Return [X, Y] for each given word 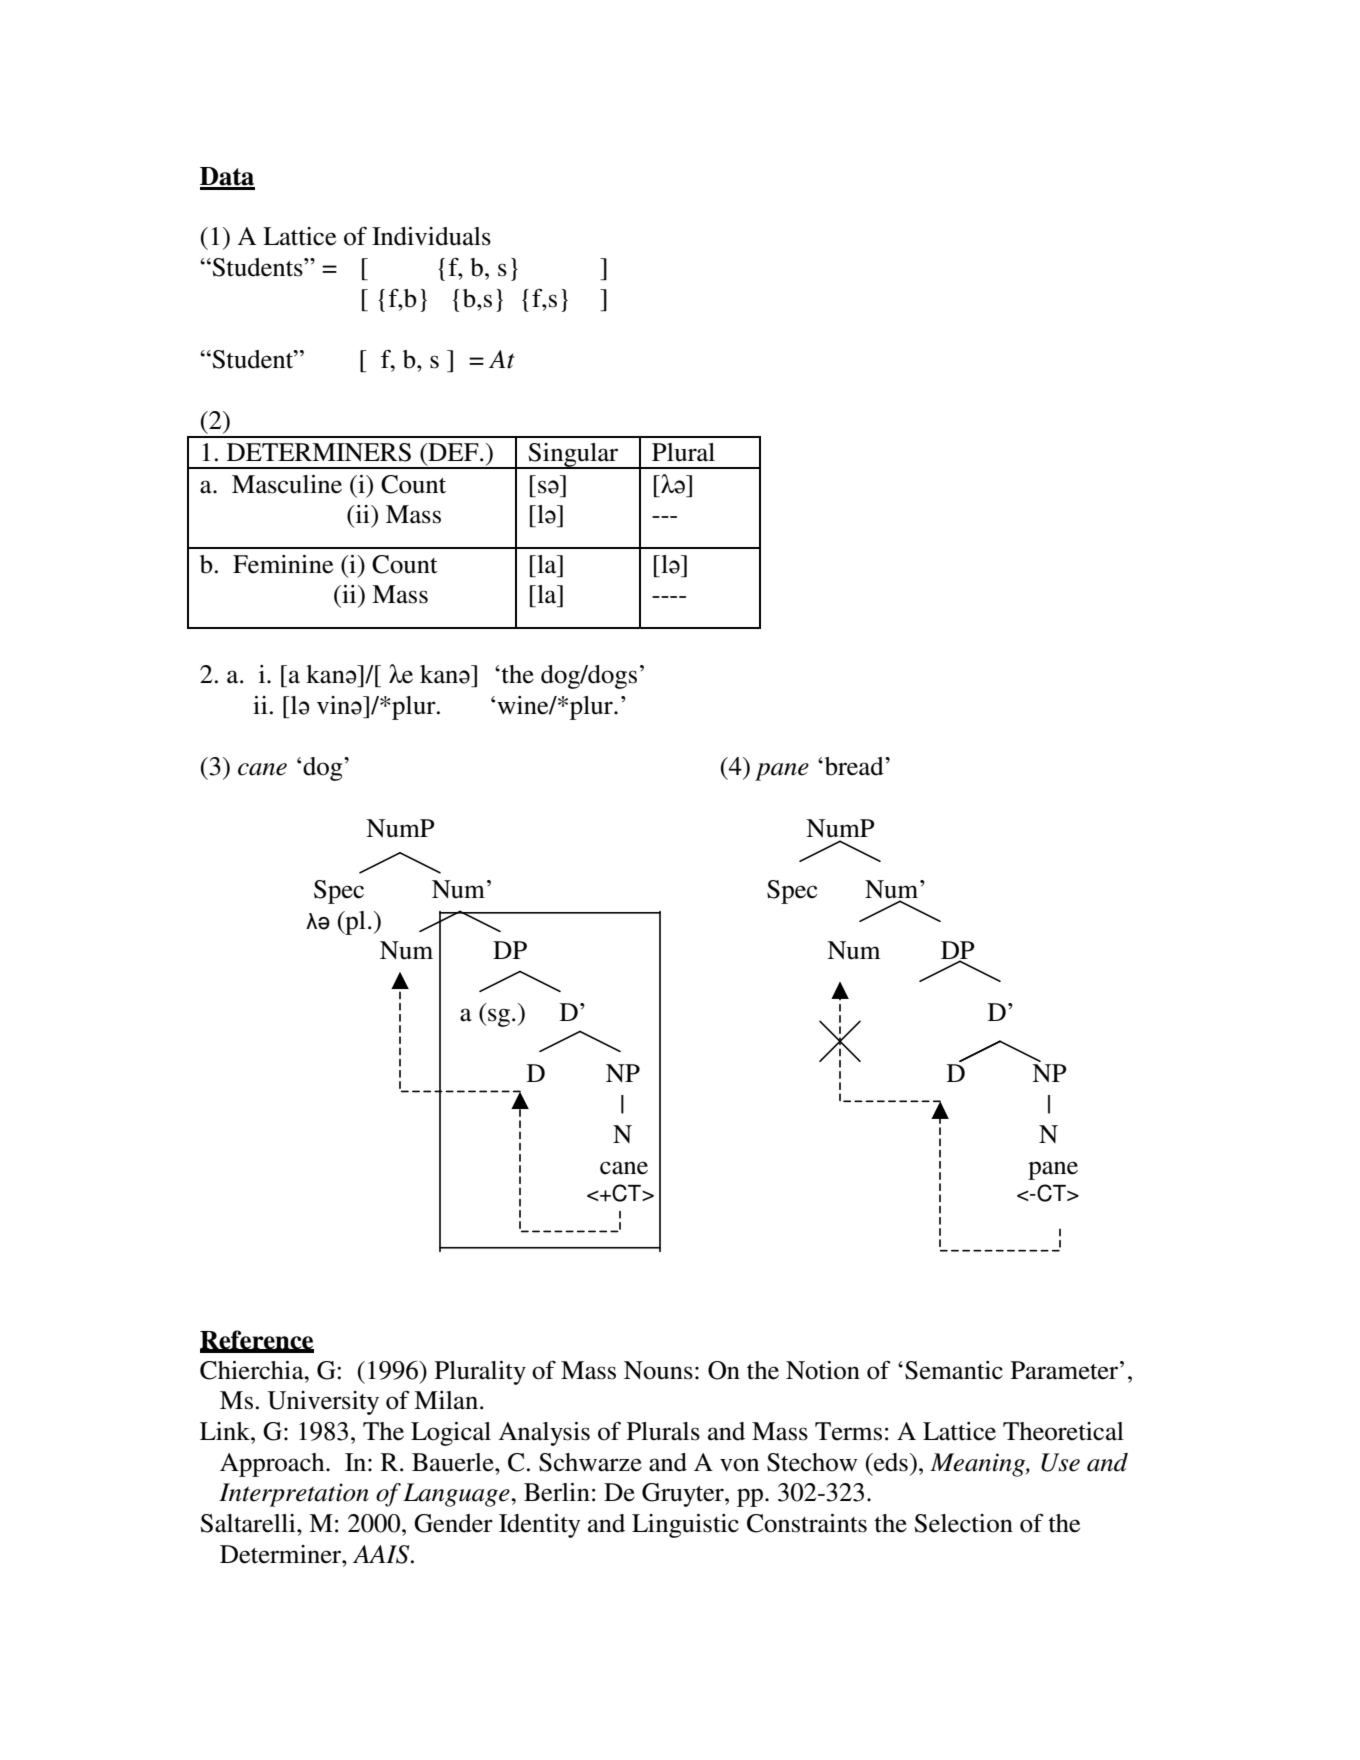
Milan [446, 1400]
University [323, 1403]
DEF [453, 452]
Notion [823, 1370]
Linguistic [685, 1526]
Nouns [658, 1370]
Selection [963, 1523]
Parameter [1066, 1370]
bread [854, 766]
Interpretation [294, 1495]
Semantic [954, 1370]
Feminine [283, 564]
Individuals [431, 236]
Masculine [287, 484]
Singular [574, 456]
